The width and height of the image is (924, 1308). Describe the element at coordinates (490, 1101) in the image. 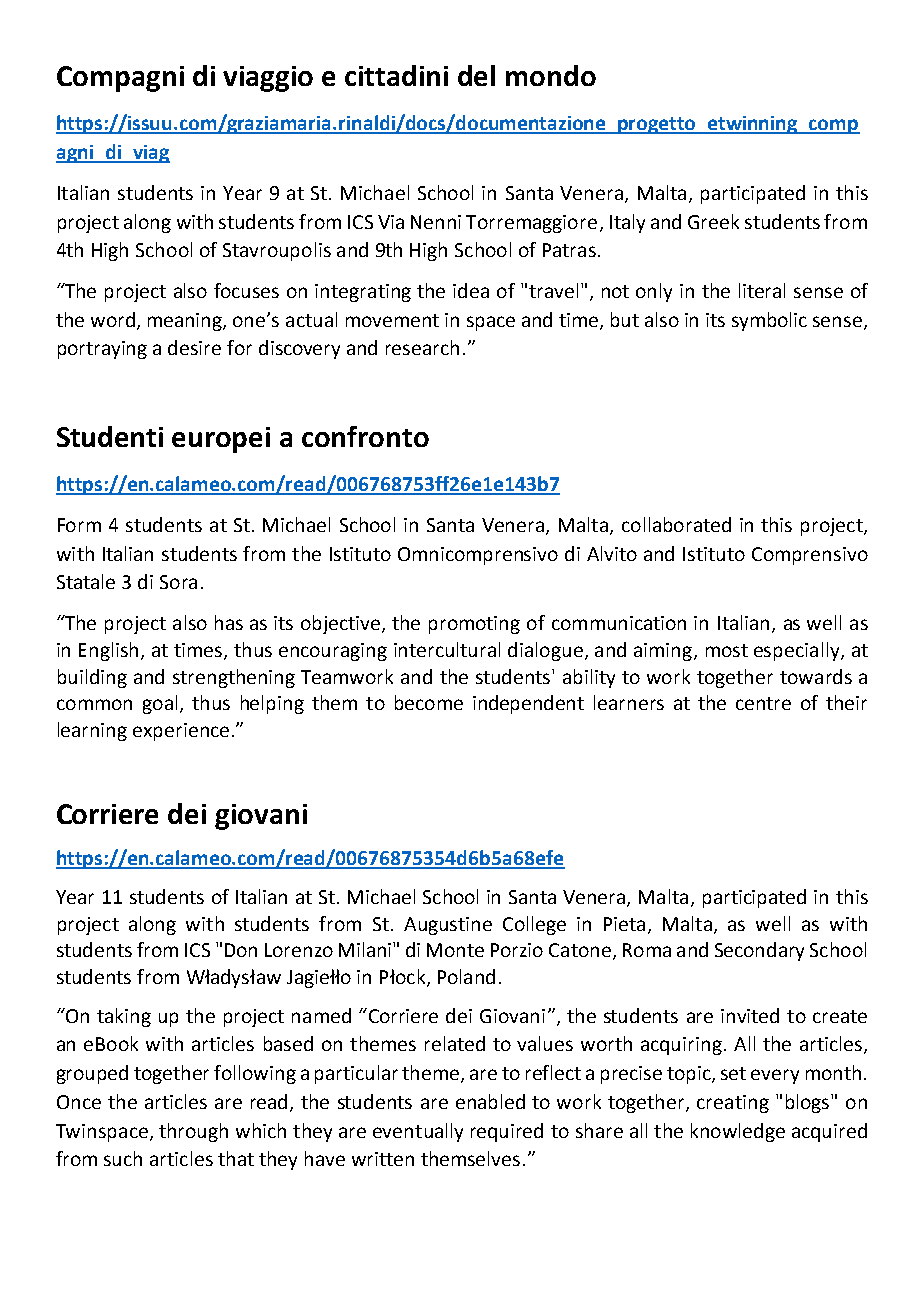

I see `enabled` at that location.
